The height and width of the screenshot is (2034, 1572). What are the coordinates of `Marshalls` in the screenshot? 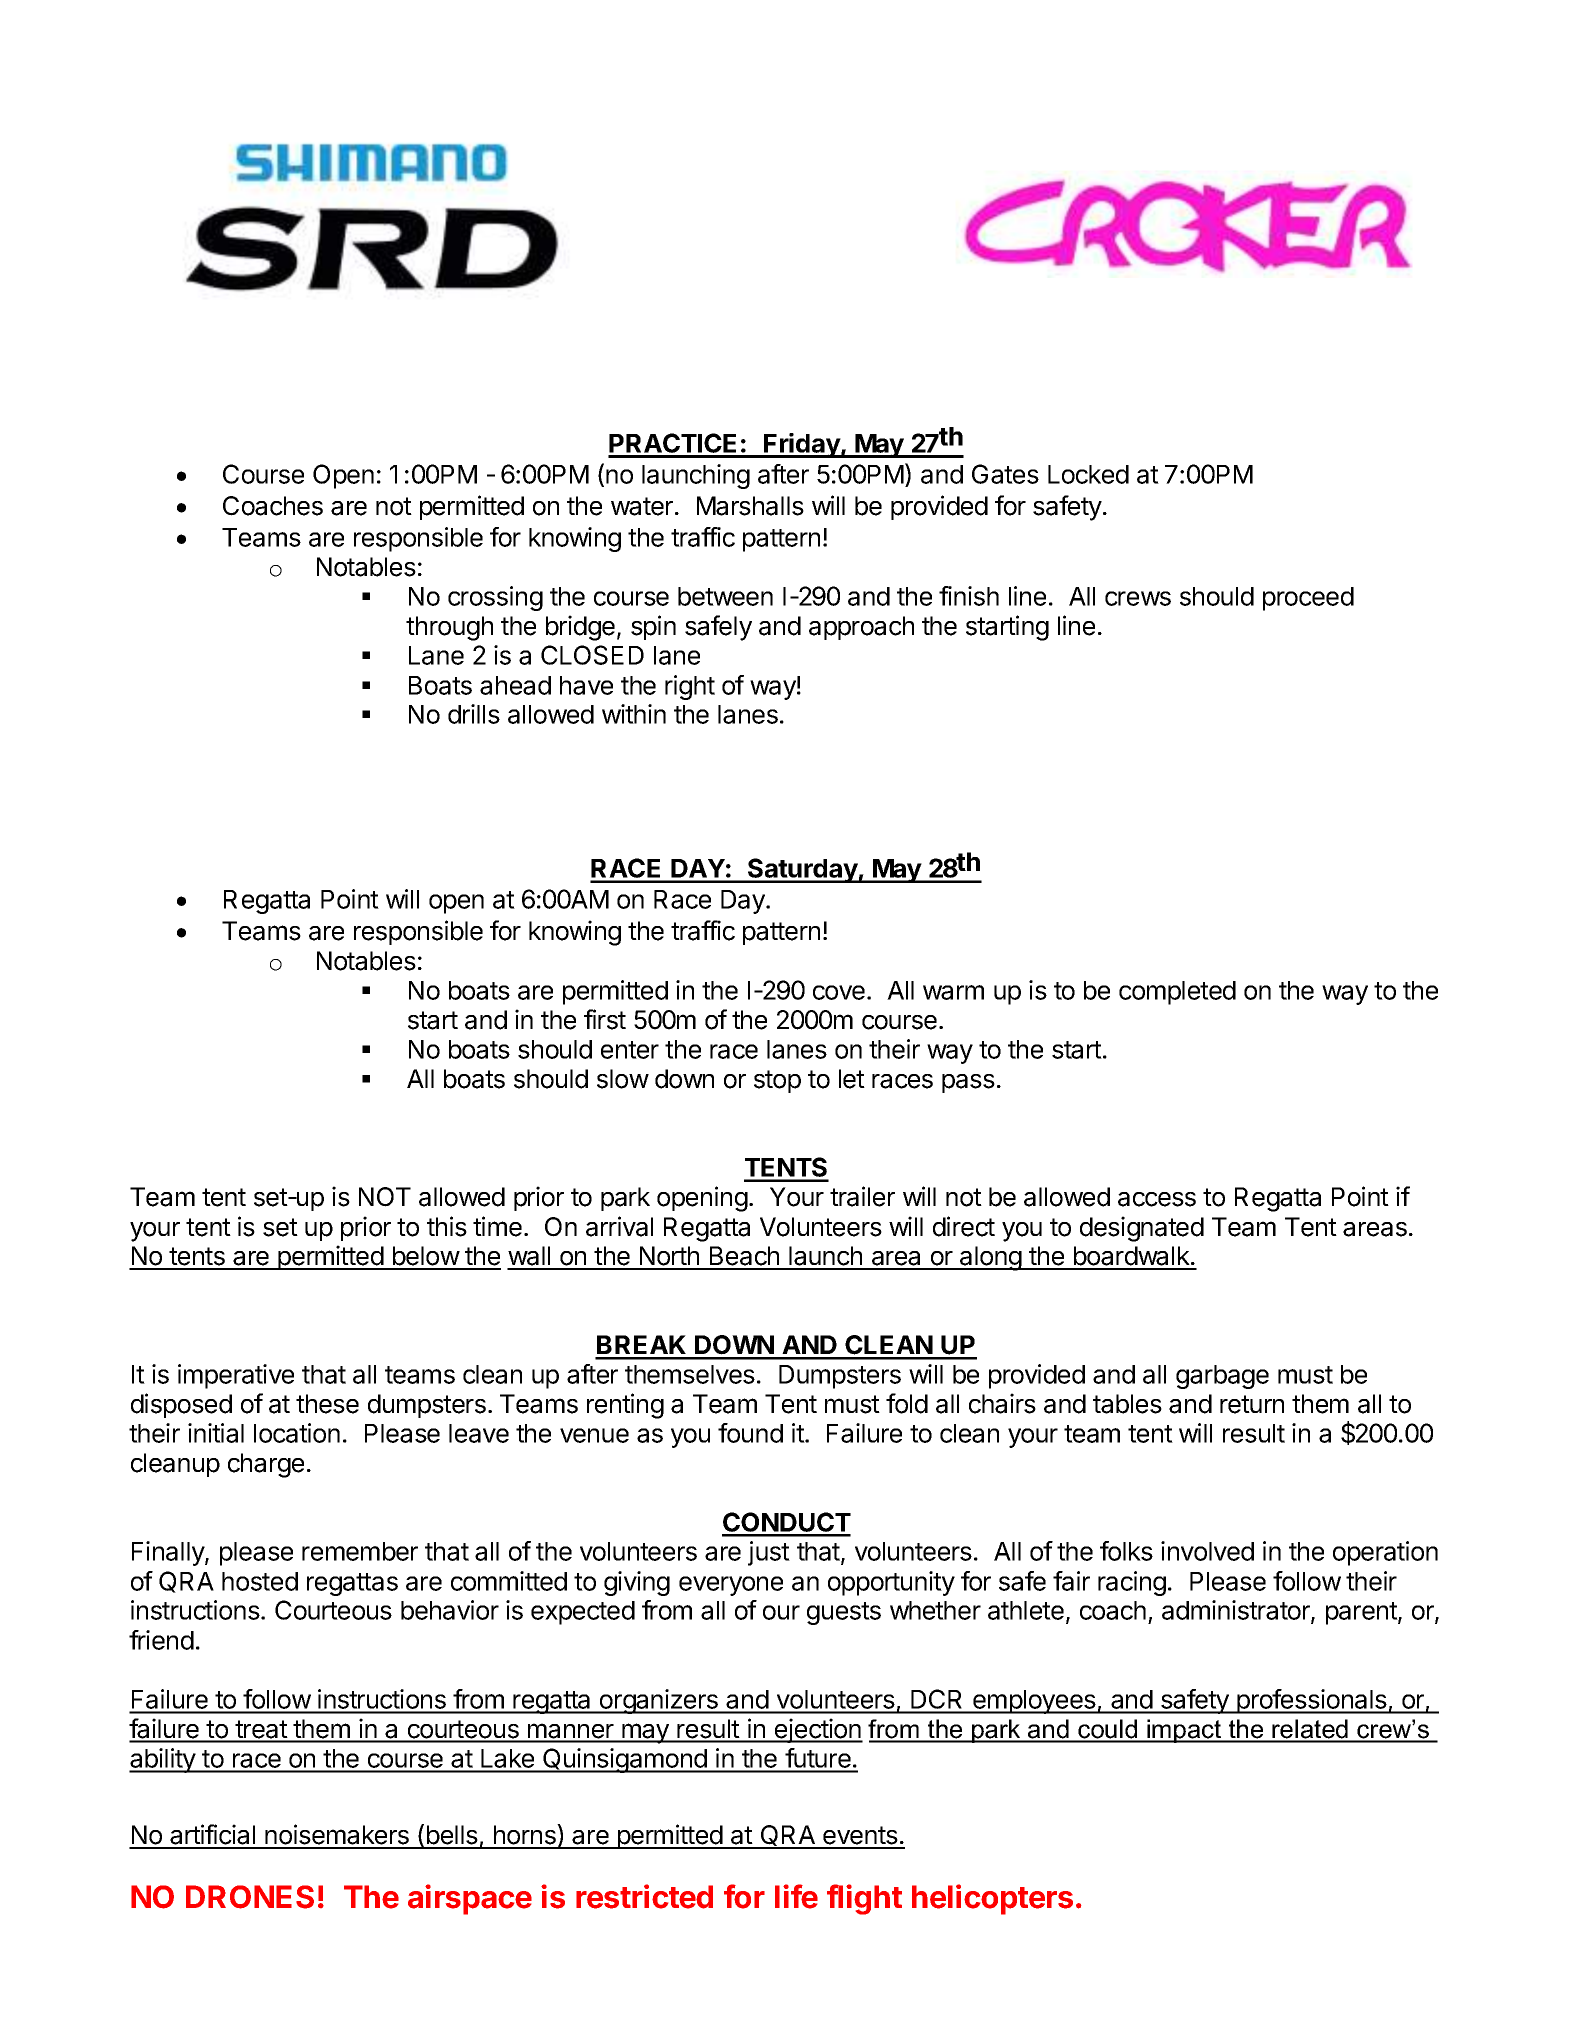 It's located at (750, 506).
